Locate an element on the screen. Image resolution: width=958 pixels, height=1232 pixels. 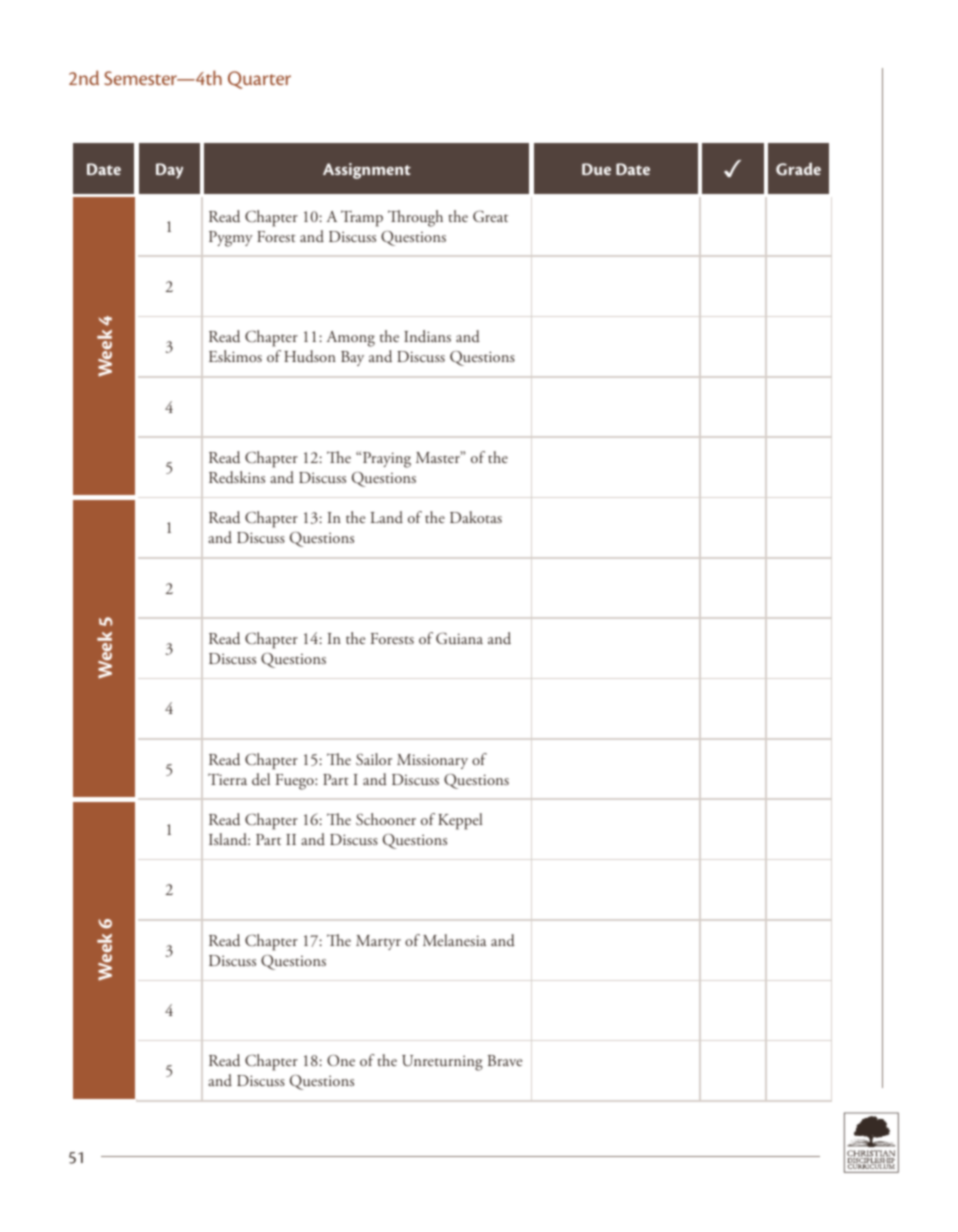
Martyr is located at coordinates (378, 942).
